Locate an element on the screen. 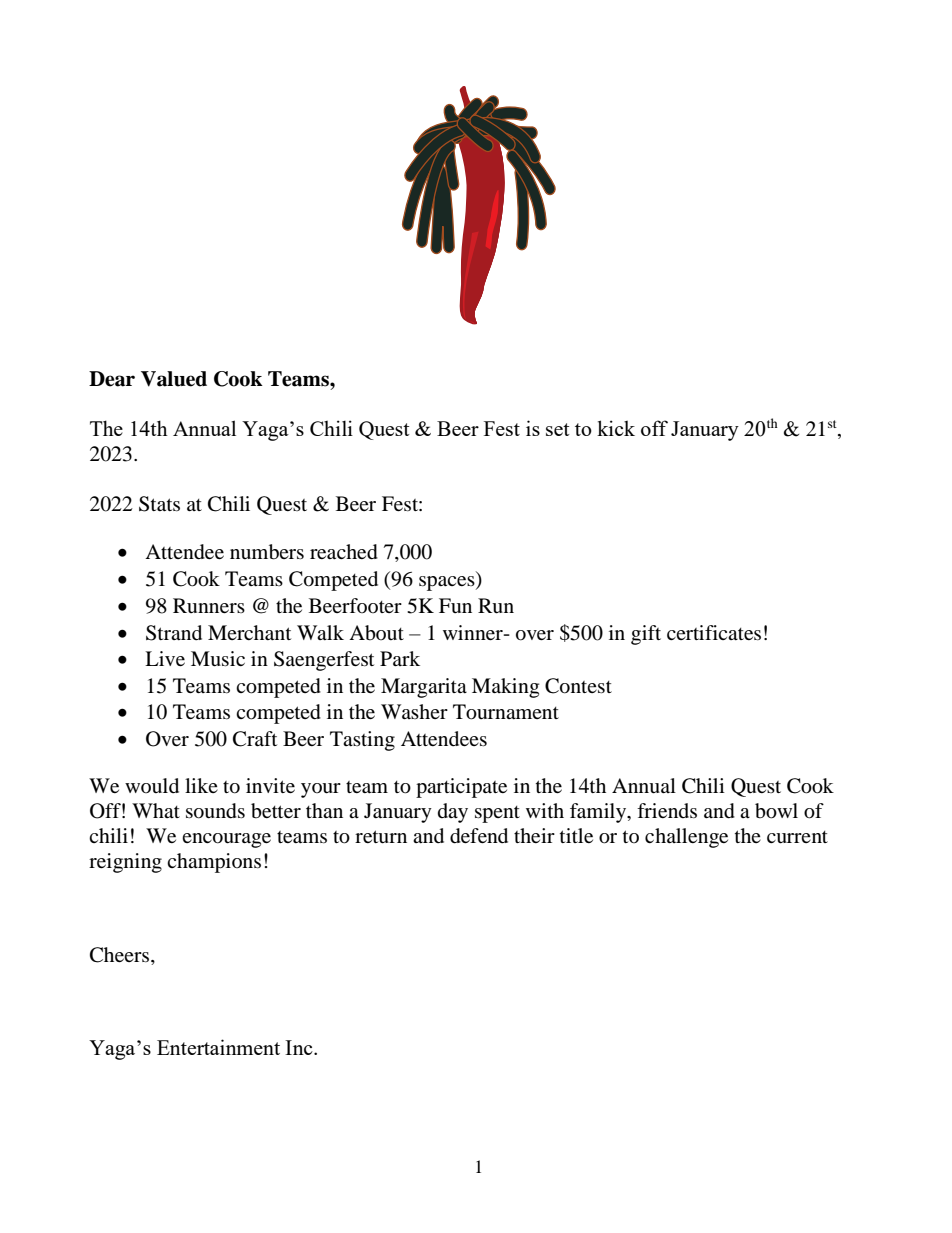 The image size is (952, 1233). Inc is located at coordinates (300, 1047).
